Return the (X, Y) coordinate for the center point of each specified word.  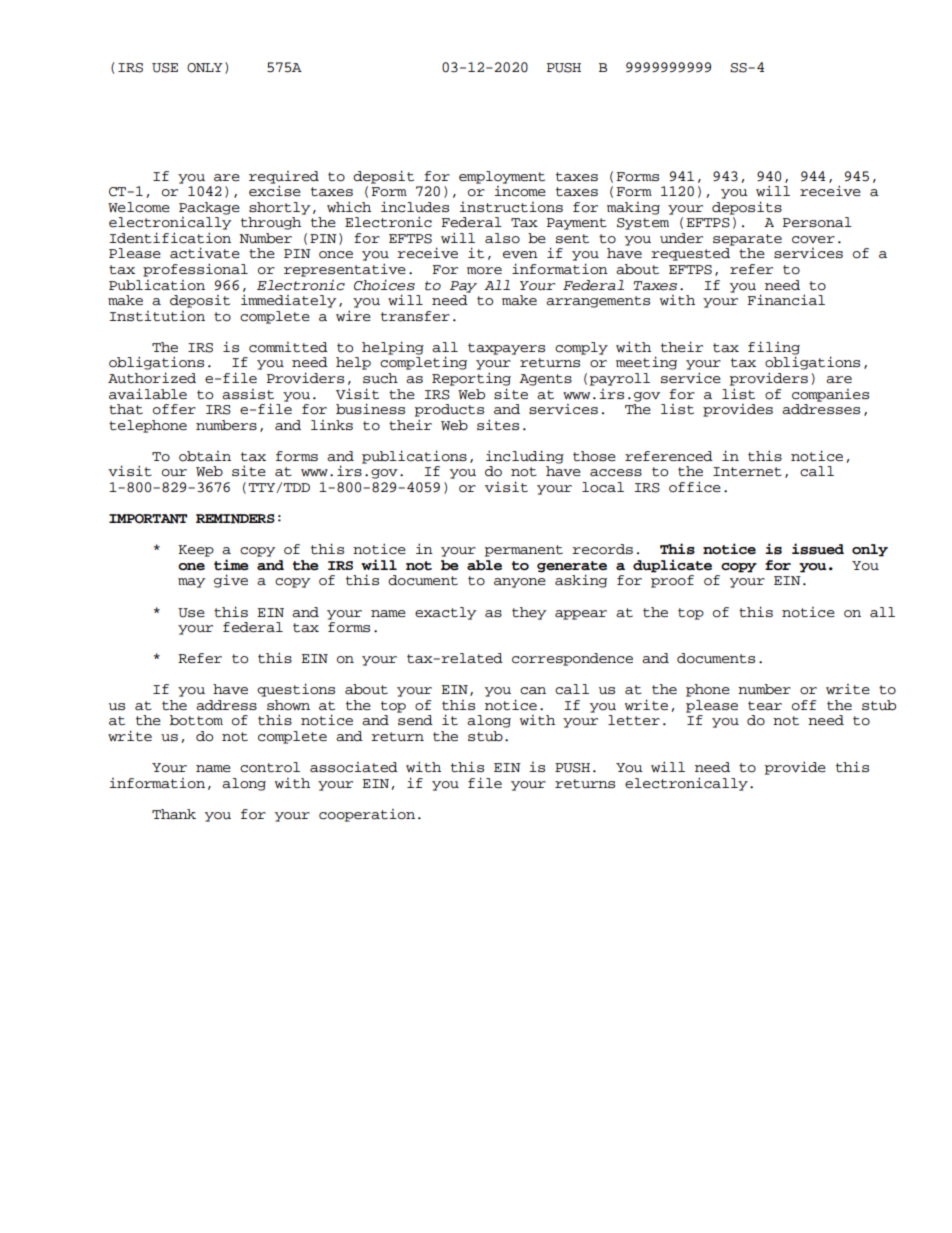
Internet (747, 472)
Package (209, 208)
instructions (511, 207)
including (525, 457)
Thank (174, 814)
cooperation (367, 815)
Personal (817, 222)
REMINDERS (235, 519)
